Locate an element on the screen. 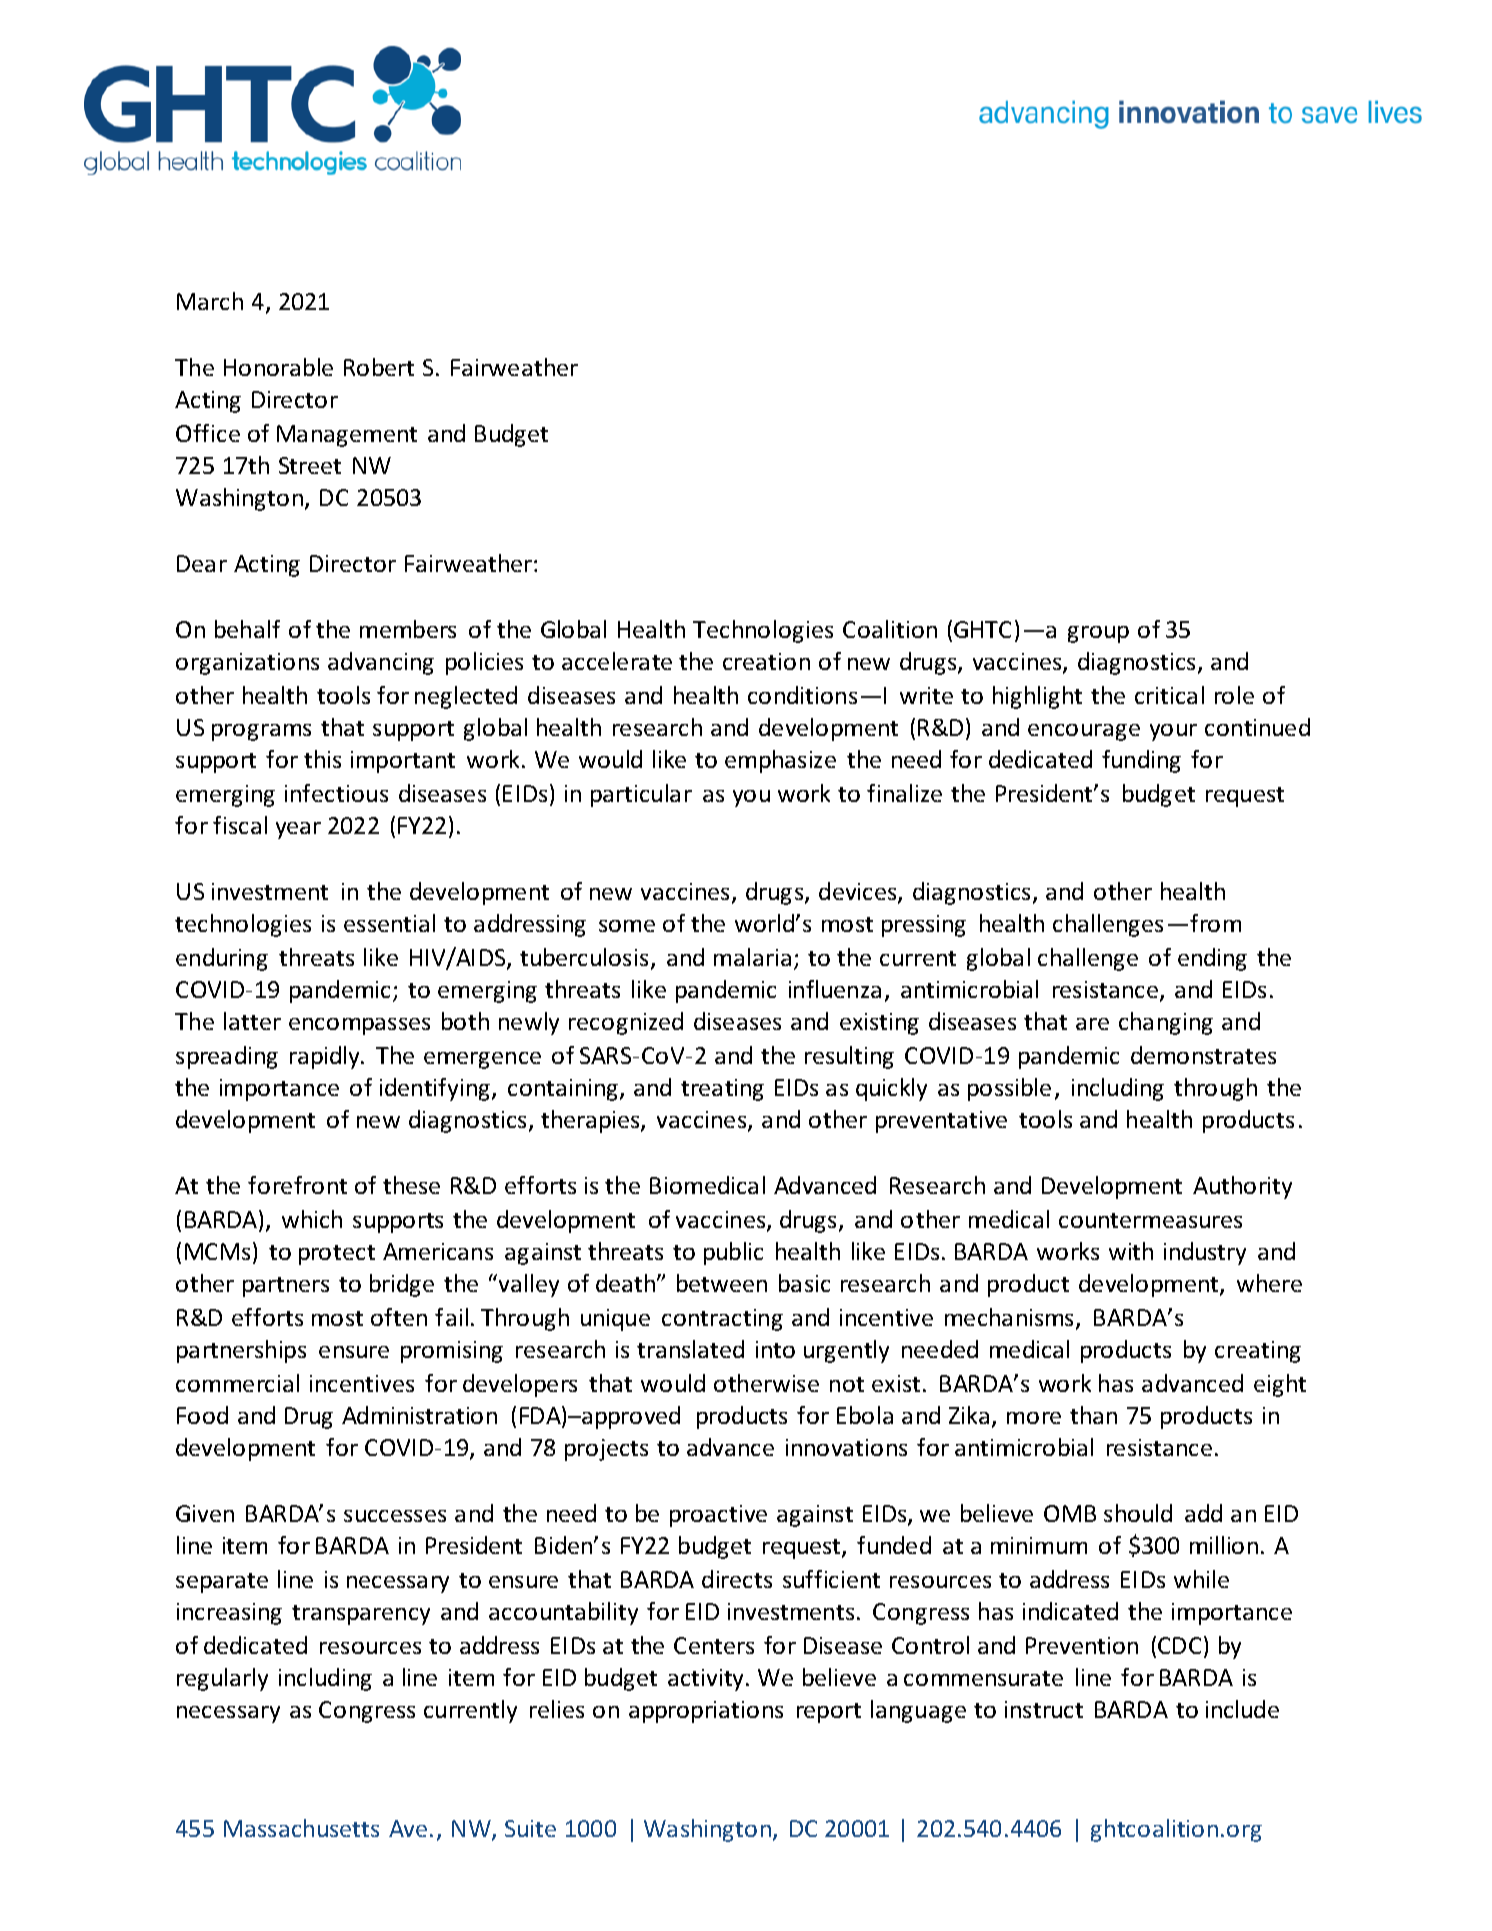  appropriations is located at coordinates (706, 1712).
